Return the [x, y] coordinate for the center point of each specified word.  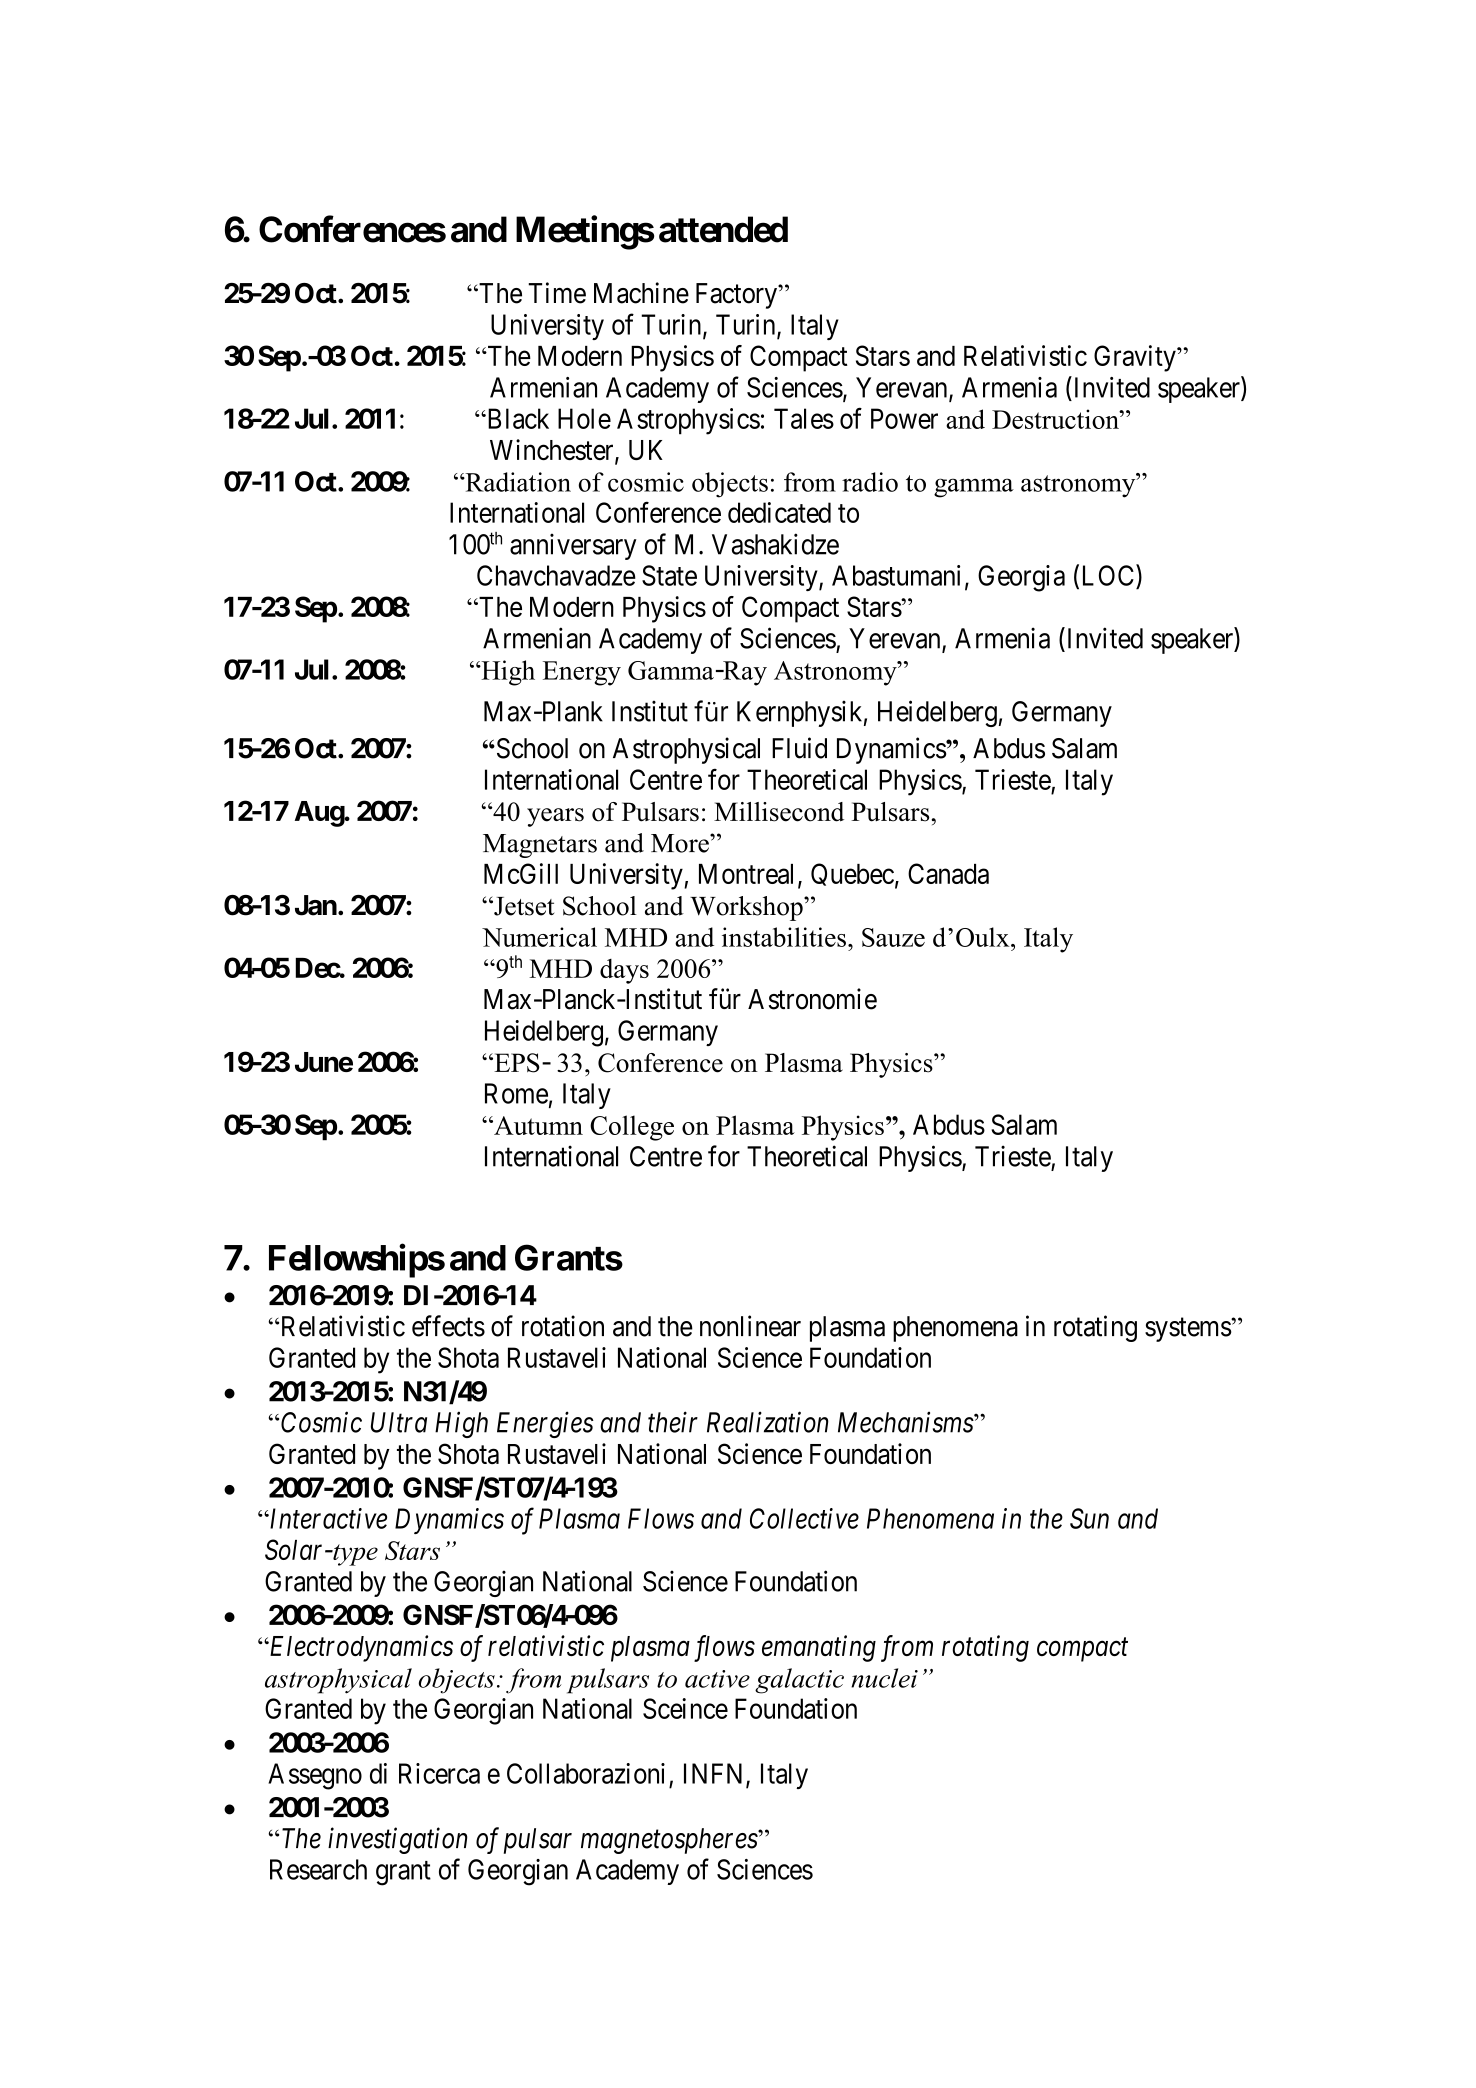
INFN [715, 1774]
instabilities [784, 937]
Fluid [799, 748]
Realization [768, 1422]
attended [723, 229]
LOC [1110, 575]
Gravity [1136, 358]
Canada [948, 873]
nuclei [884, 1678]
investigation [398, 1841]
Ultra [399, 1422]
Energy [582, 673]
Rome [516, 1093]
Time [557, 293]
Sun [1089, 1518]
